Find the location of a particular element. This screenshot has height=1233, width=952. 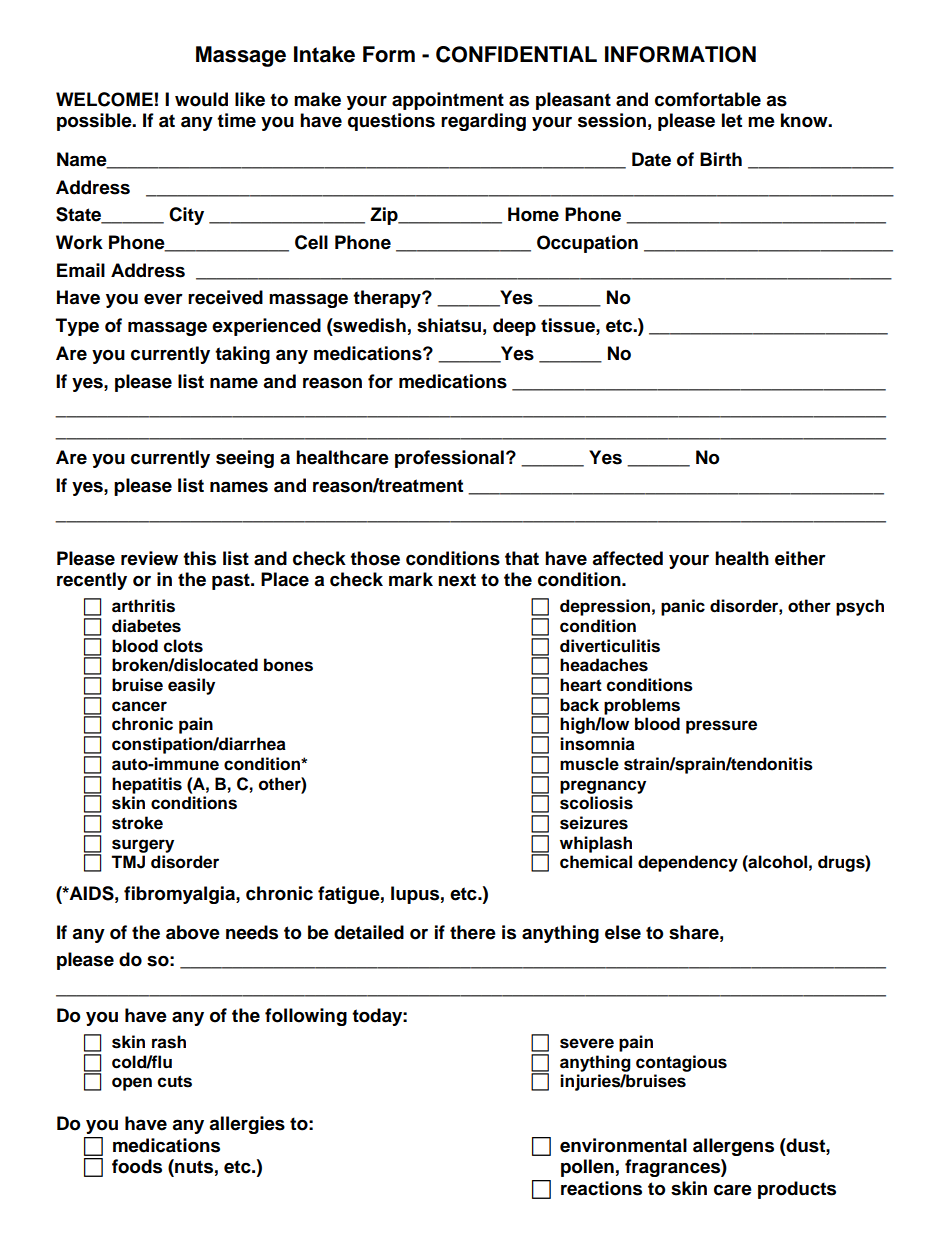

panic is located at coordinates (683, 607).
